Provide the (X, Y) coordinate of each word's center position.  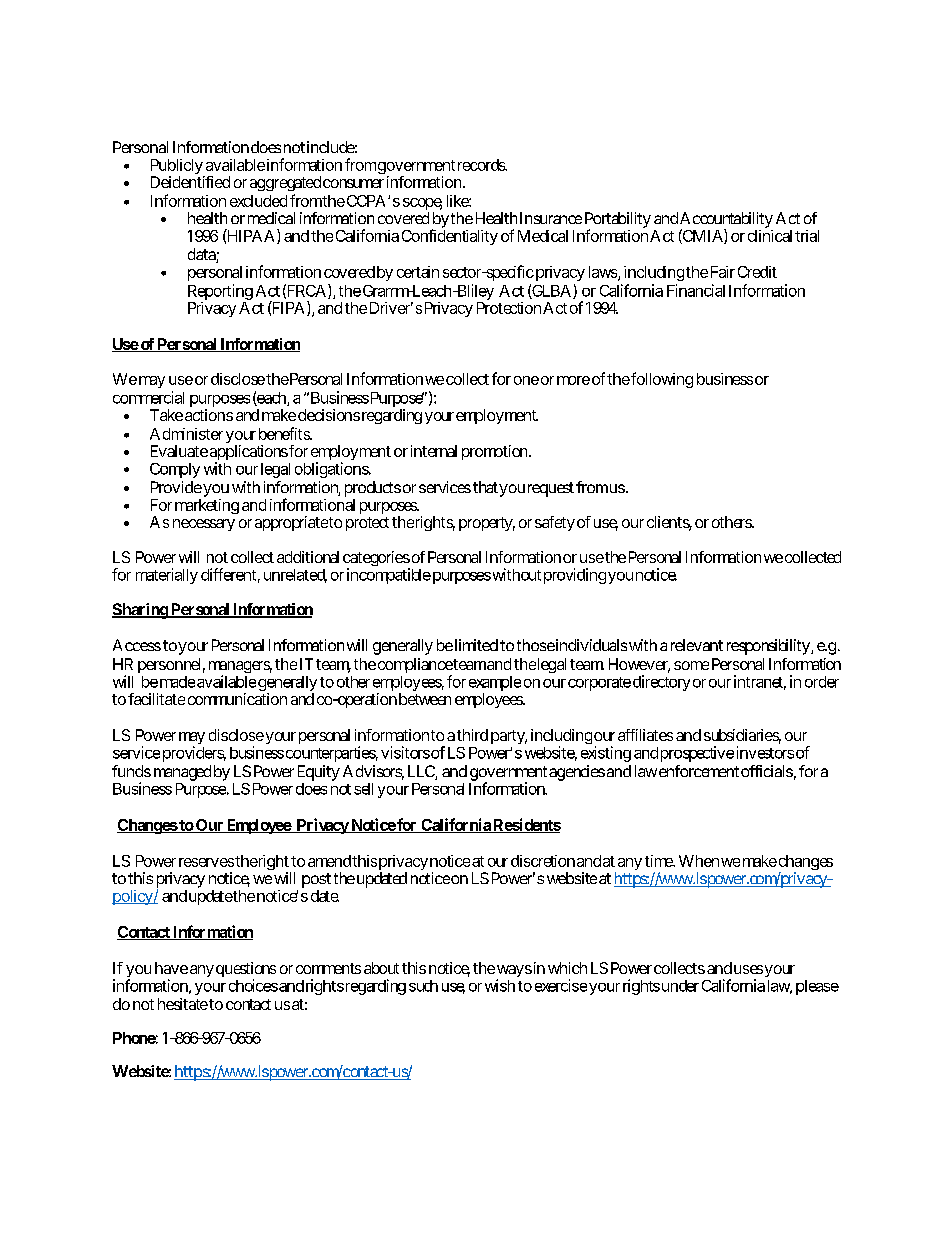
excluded (258, 201)
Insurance (551, 218)
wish (500, 985)
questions (246, 971)
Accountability (726, 221)
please (817, 987)
